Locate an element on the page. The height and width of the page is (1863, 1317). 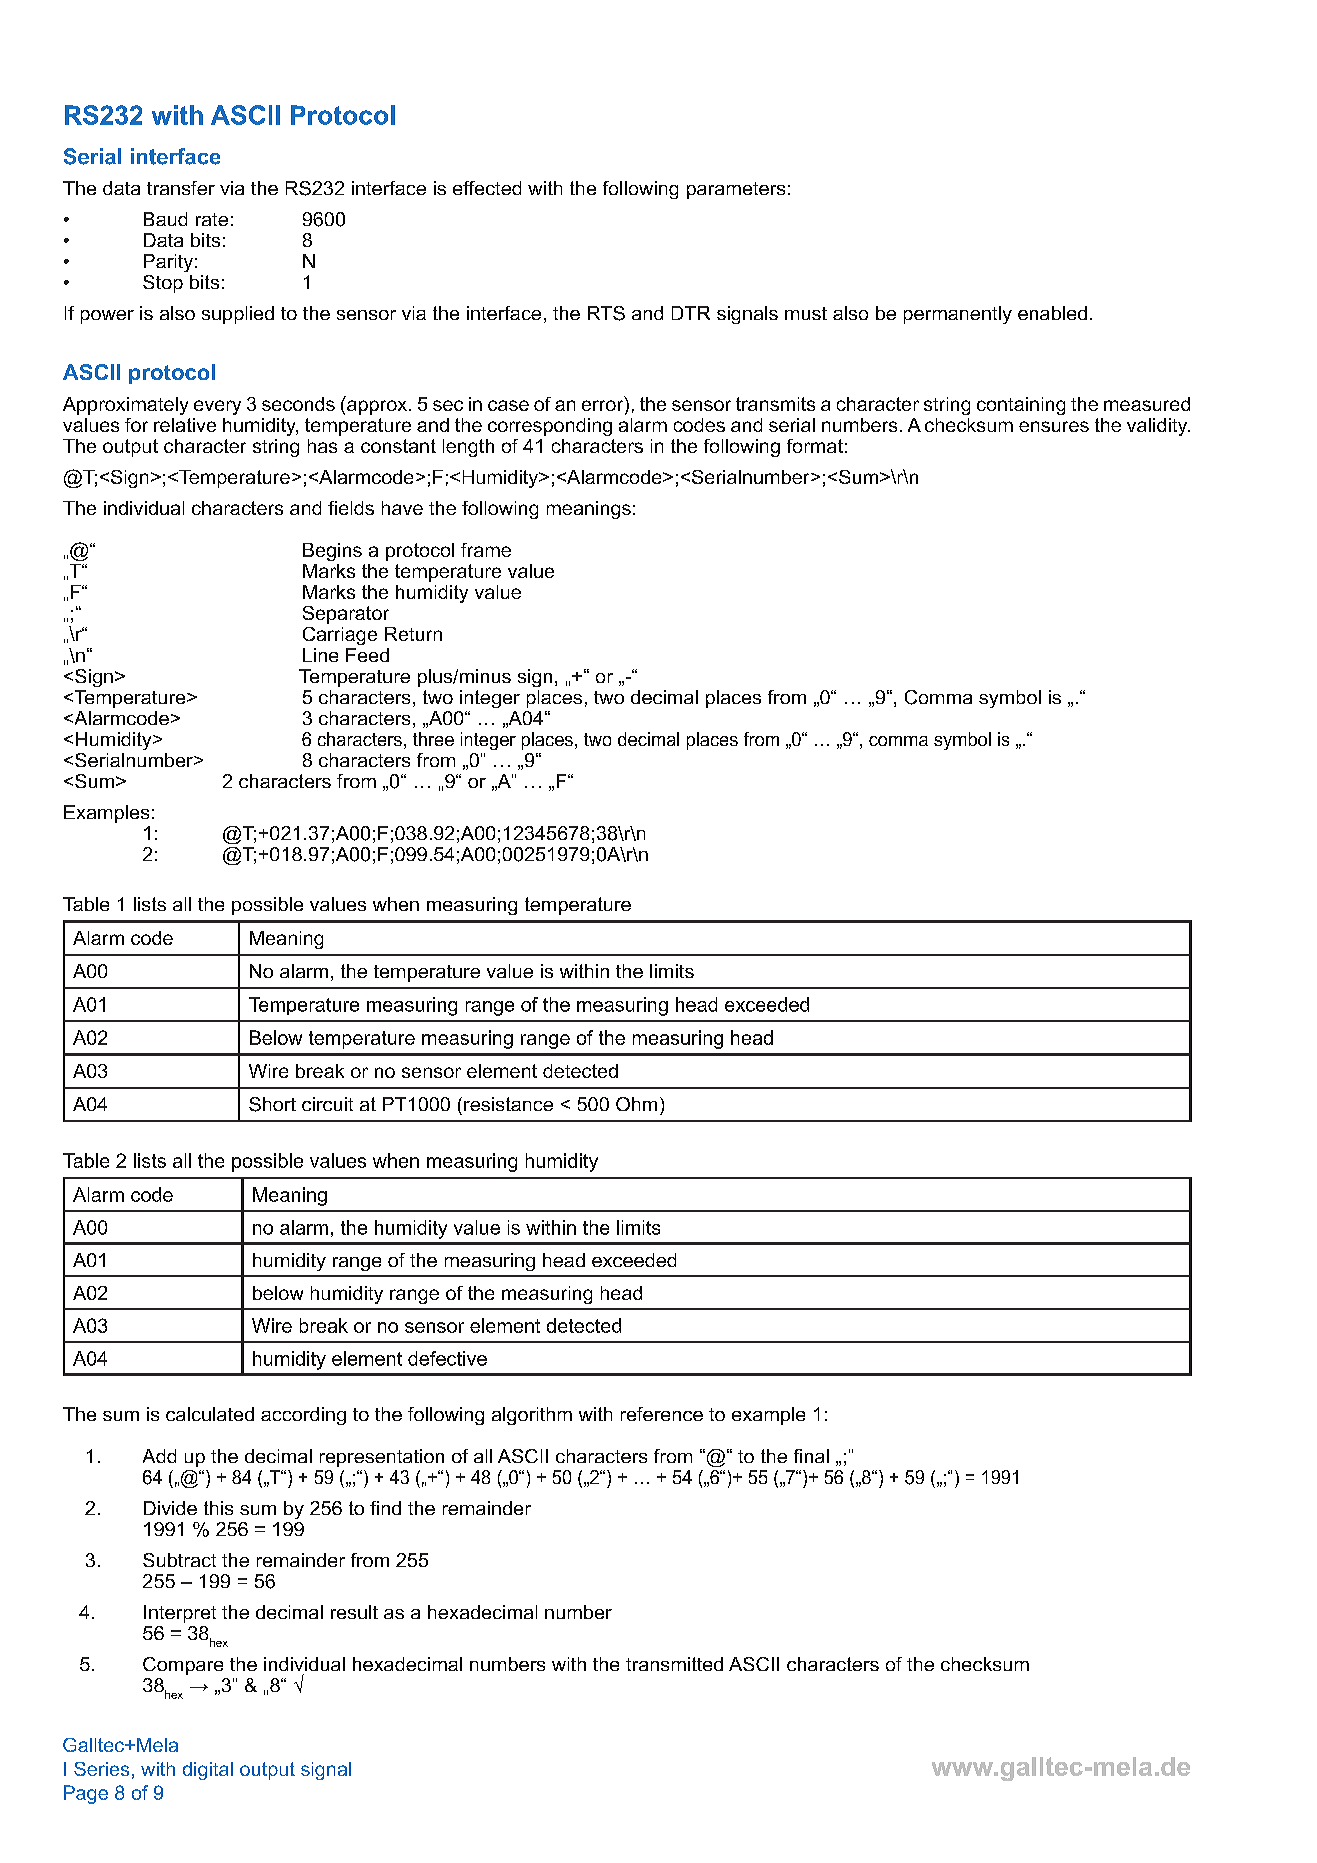
ensures is located at coordinates (1054, 426).
